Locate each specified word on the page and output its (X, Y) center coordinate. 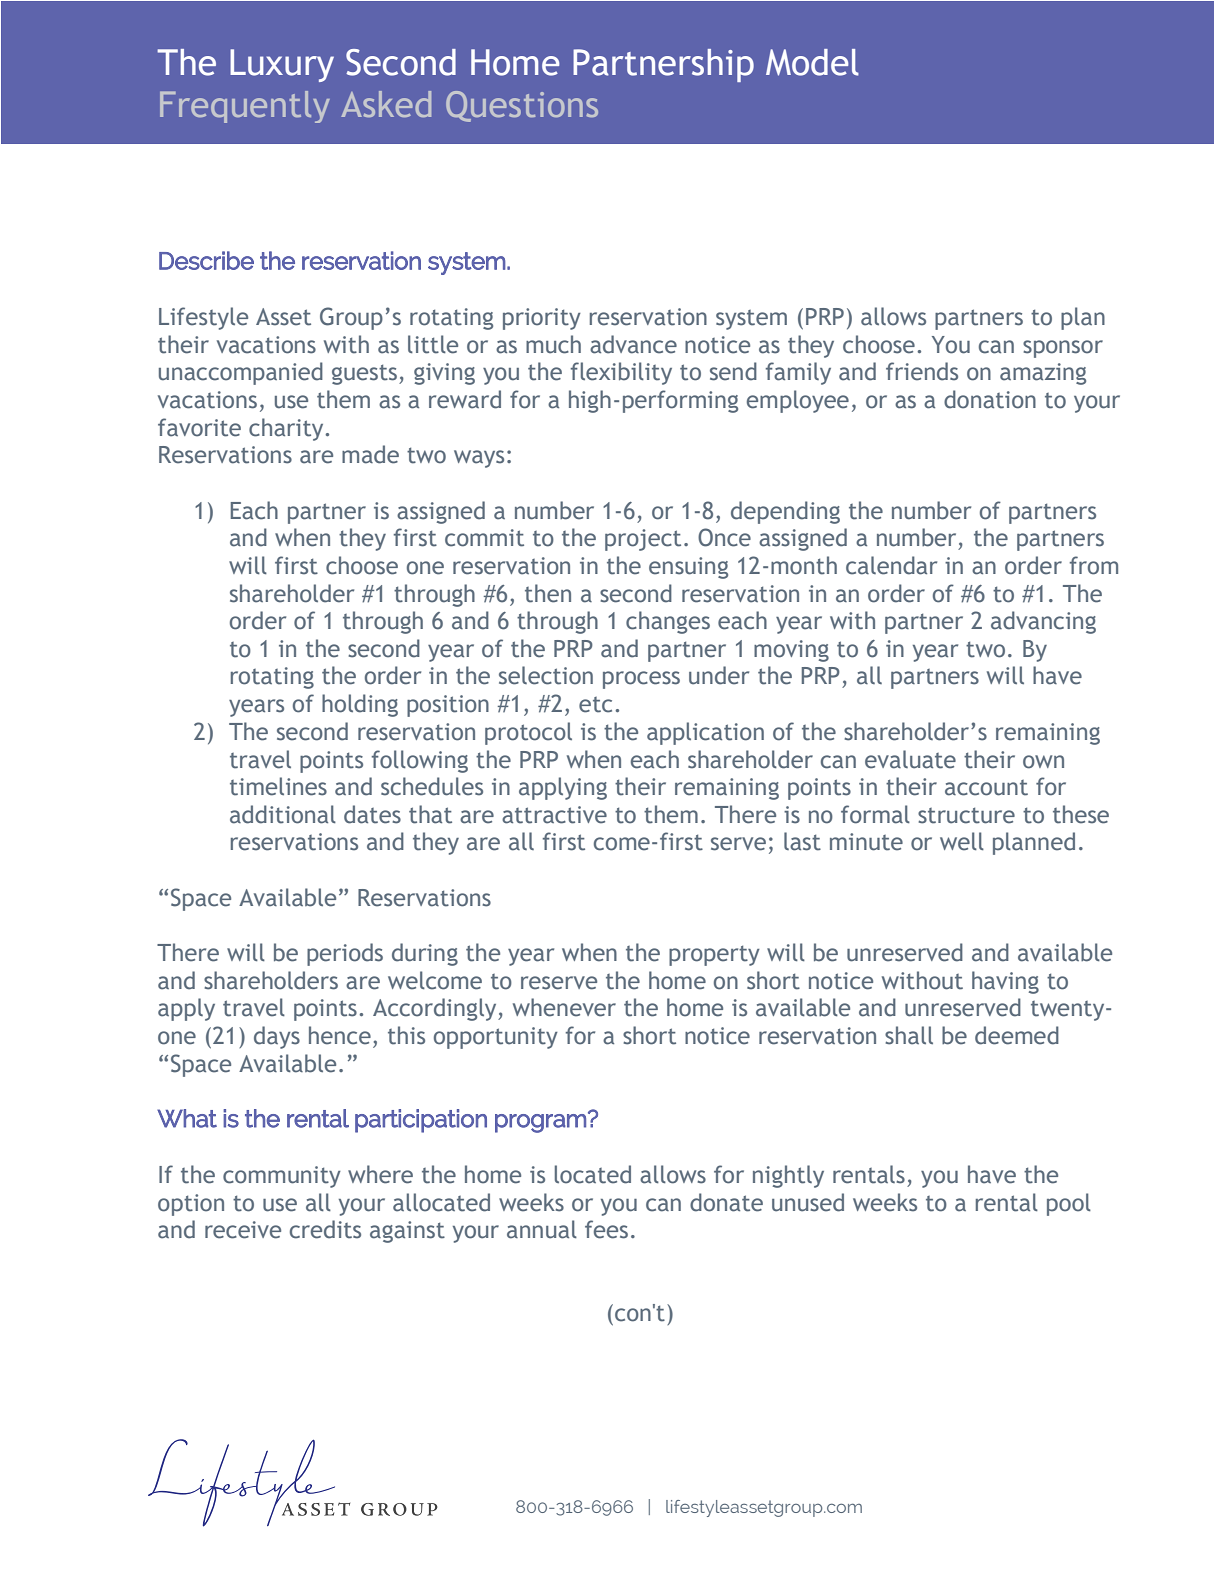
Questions (522, 106)
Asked (386, 104)
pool (1069, 1204)
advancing (1043, 622)
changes (668, 622)
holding (360, 705)
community (282, 1177)
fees (606, 1229)
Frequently (245, 107)
